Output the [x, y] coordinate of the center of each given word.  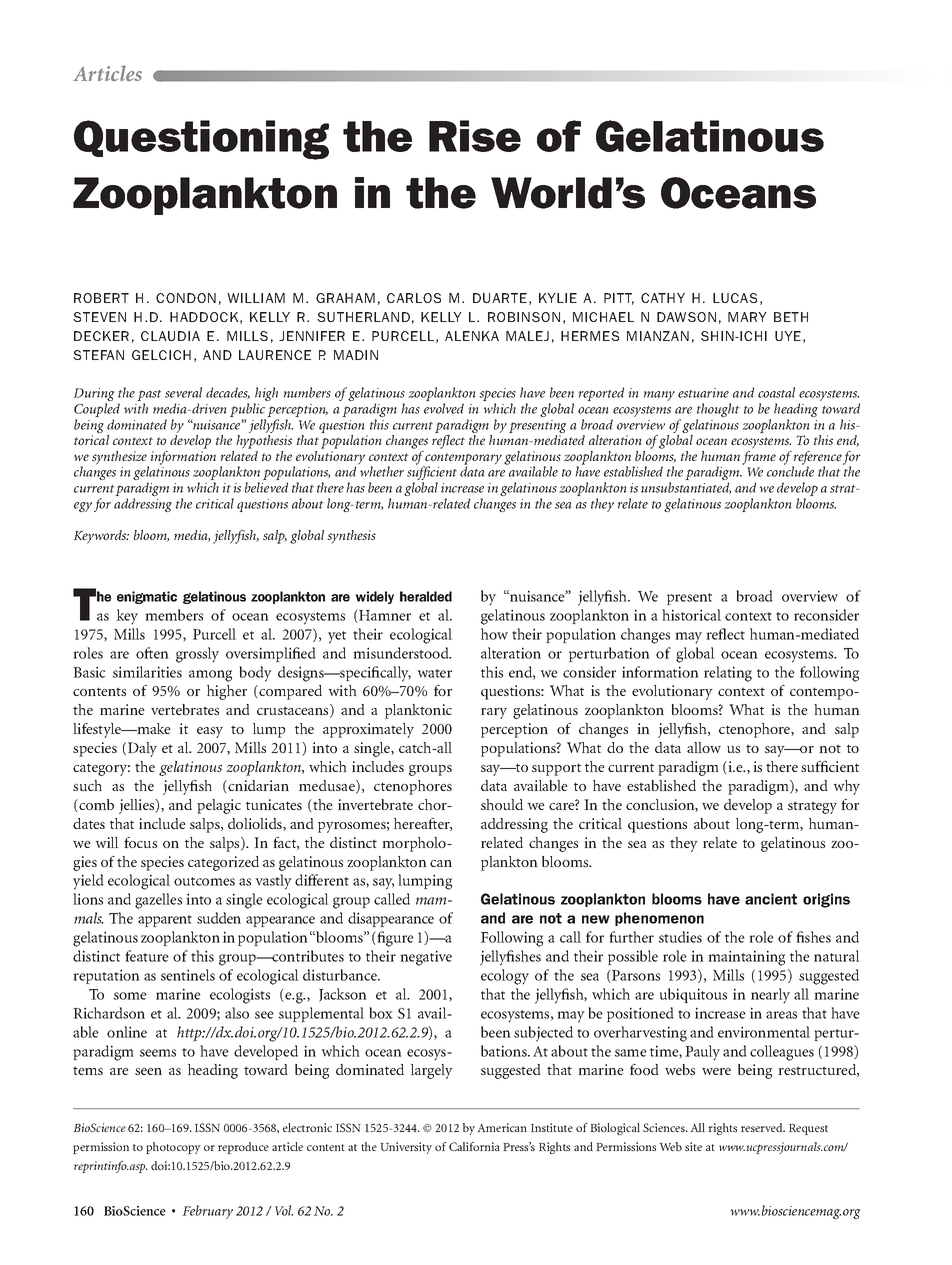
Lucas [735, 298]
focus [140, 842]
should [502, 804]
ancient [771, 899]
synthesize [120, 459]
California [474, 1146]
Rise [475, 136]
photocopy [173, 1148]
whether [381, 470]
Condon [186, 298]
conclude [790, 470]
